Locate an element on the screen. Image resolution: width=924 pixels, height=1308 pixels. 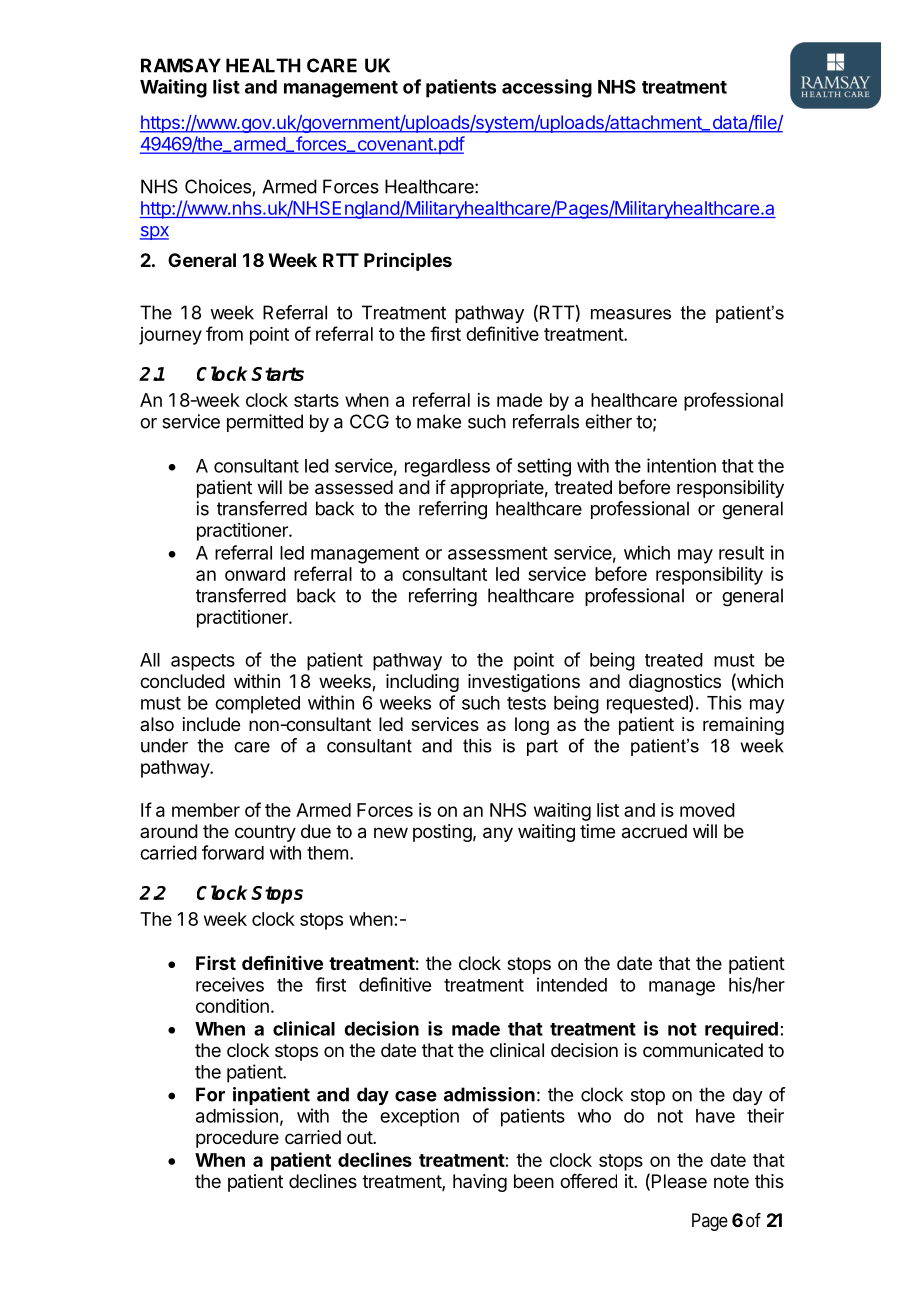
from is located at coordinates (224, 333).
